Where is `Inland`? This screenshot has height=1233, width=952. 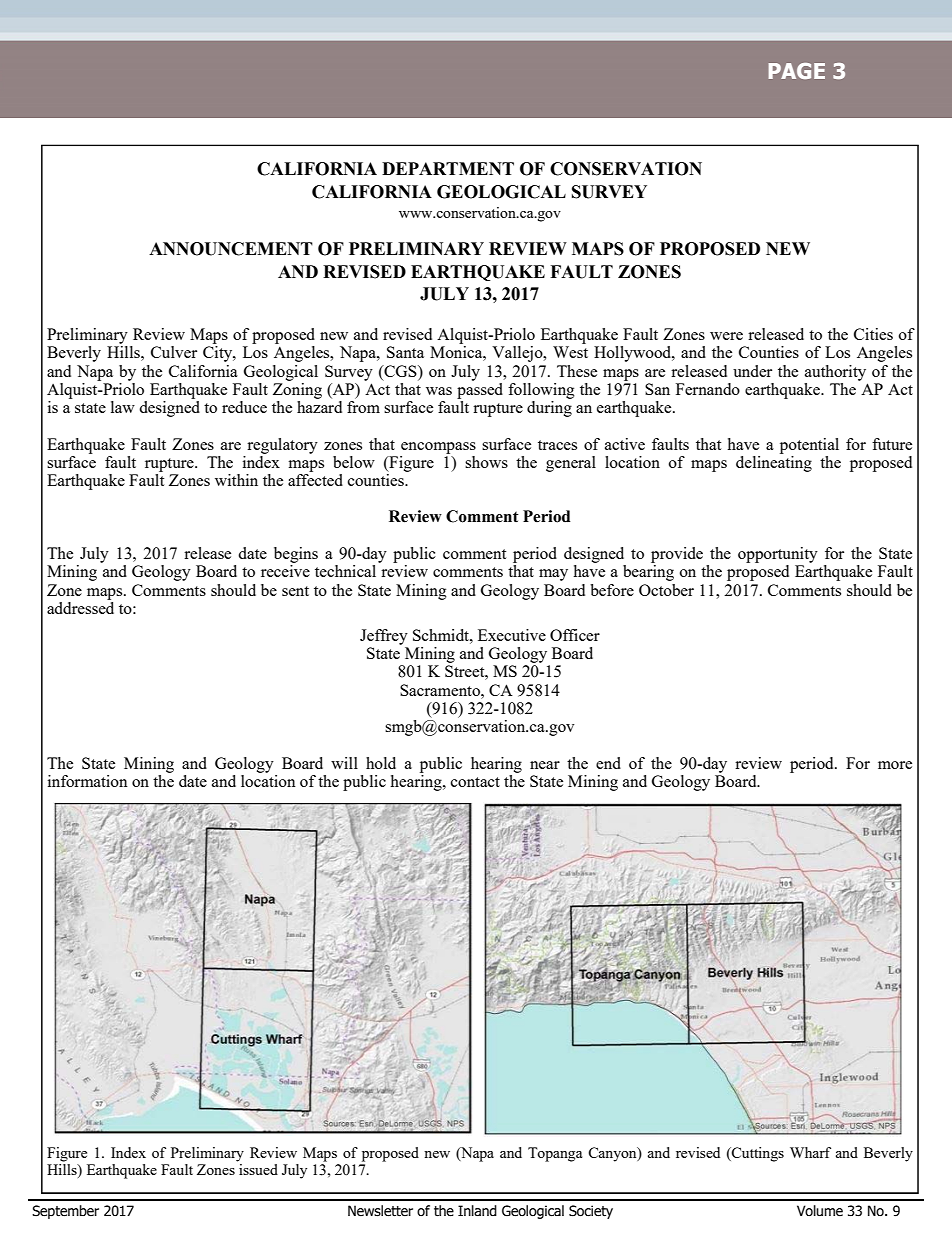 Inland is located at coordinates (477, 1210).
